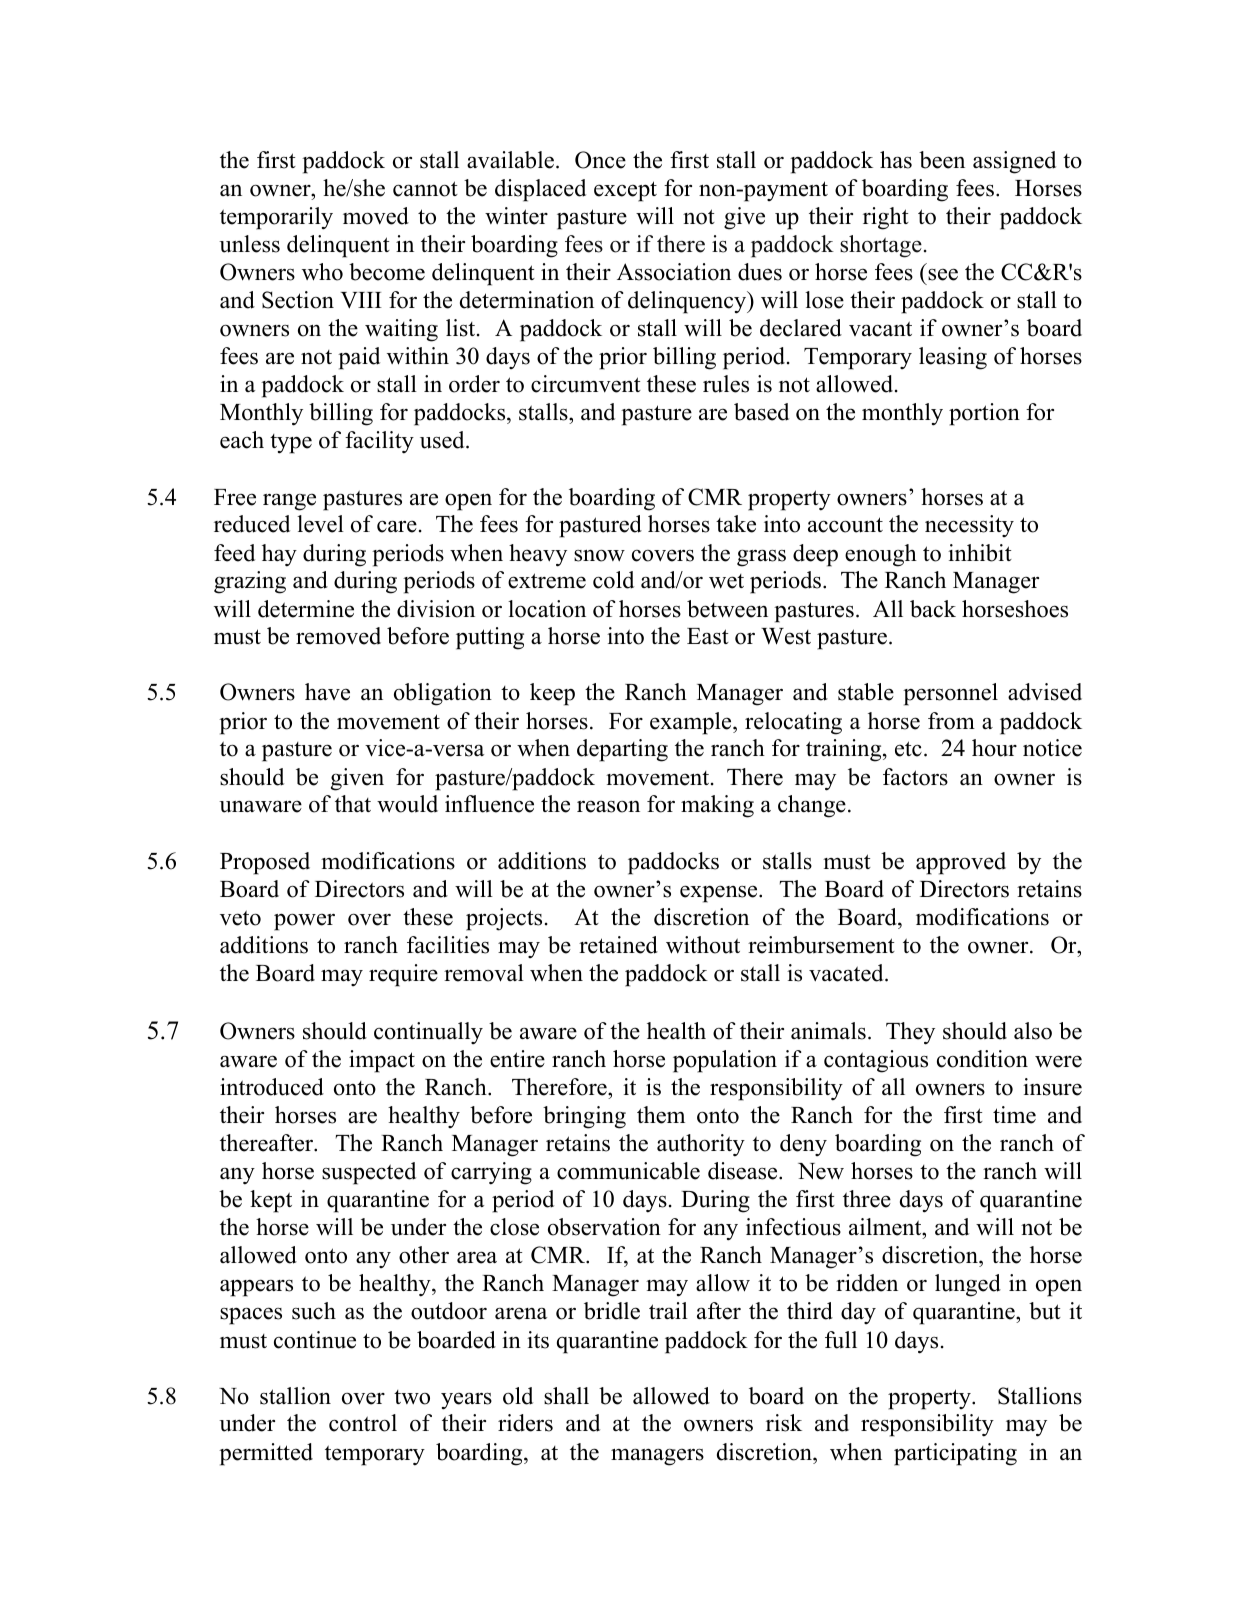 This document has height=1608, width=1243. I want to click on determine, so click(306, 609).
